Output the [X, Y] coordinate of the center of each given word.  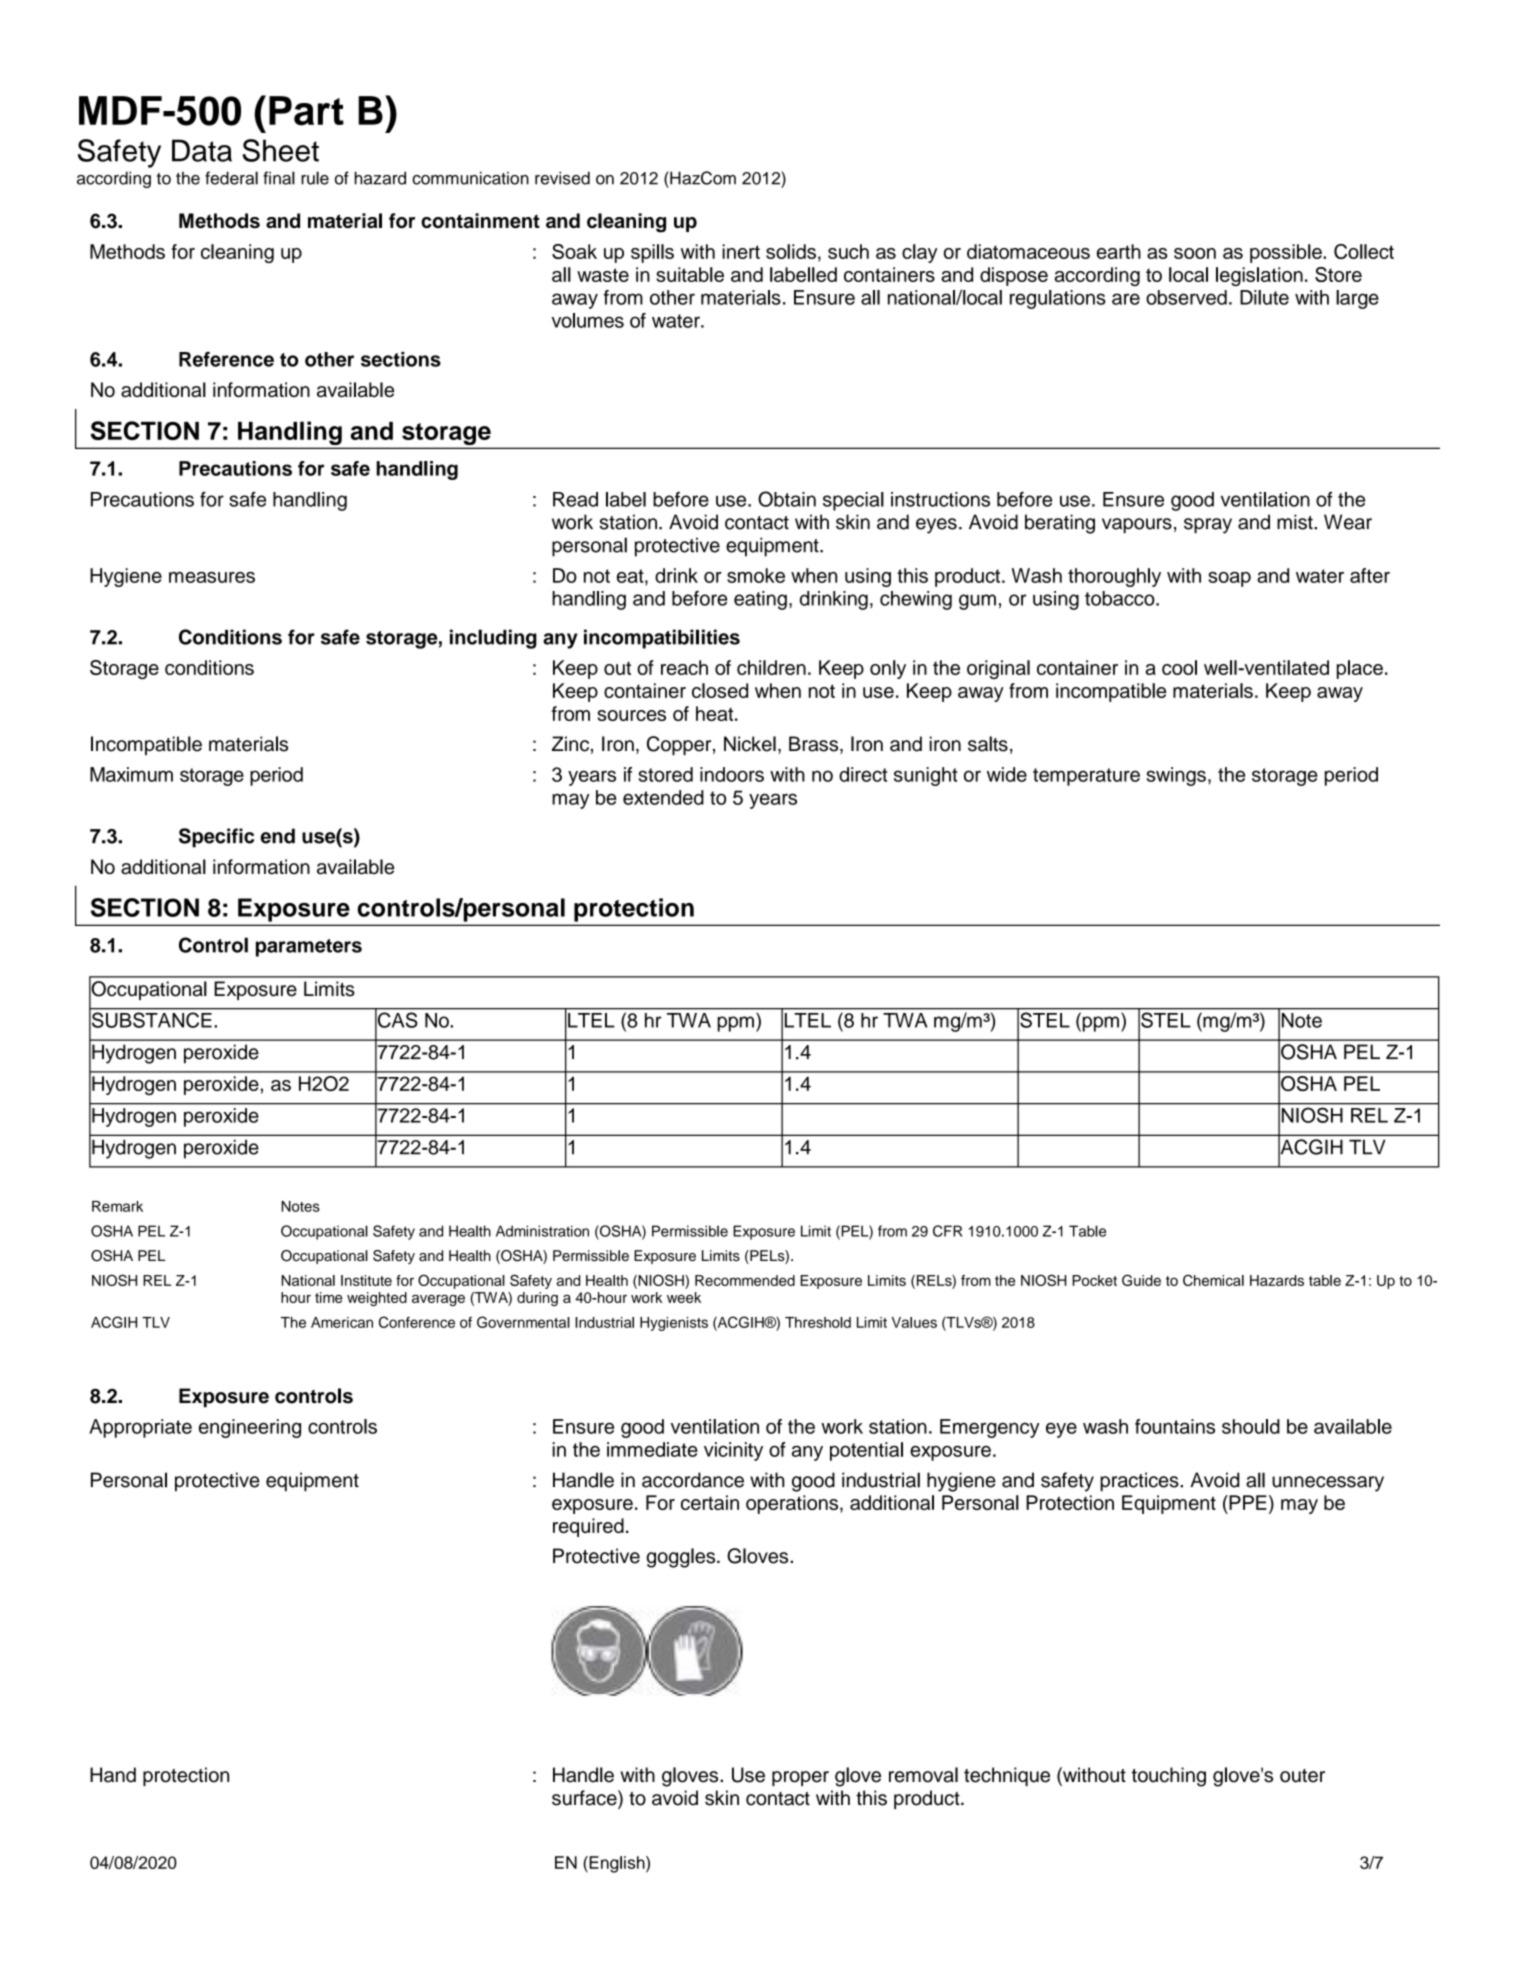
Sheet [280, 150]
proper [800, 1778]
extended [663, 797]
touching [1169, 1777]
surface [585, 1798]
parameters [309, 948]
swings [1176, 776]
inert [741, 251]
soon [1195, 253]
